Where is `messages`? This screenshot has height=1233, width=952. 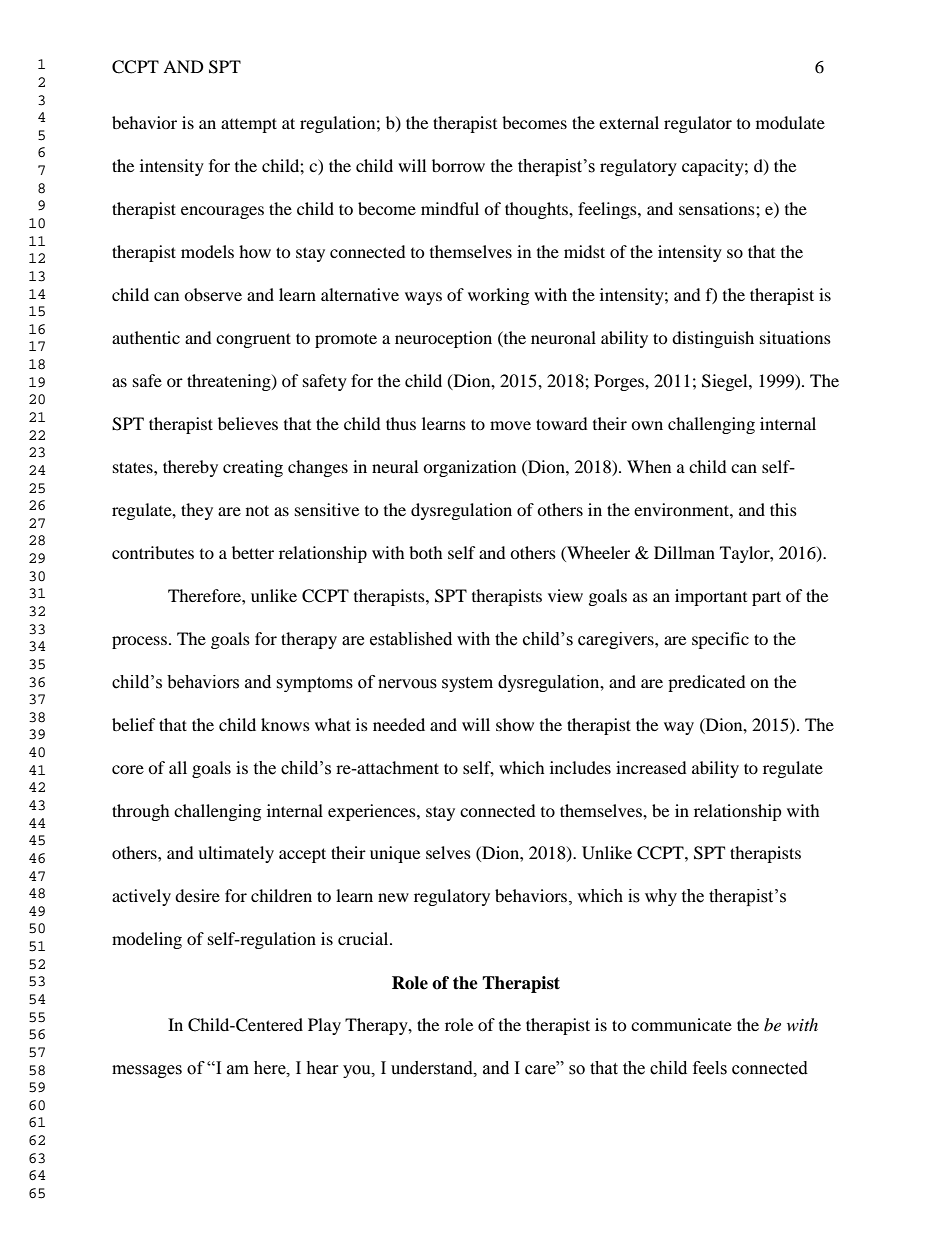 messages is located at coordinates (147, 1071).
